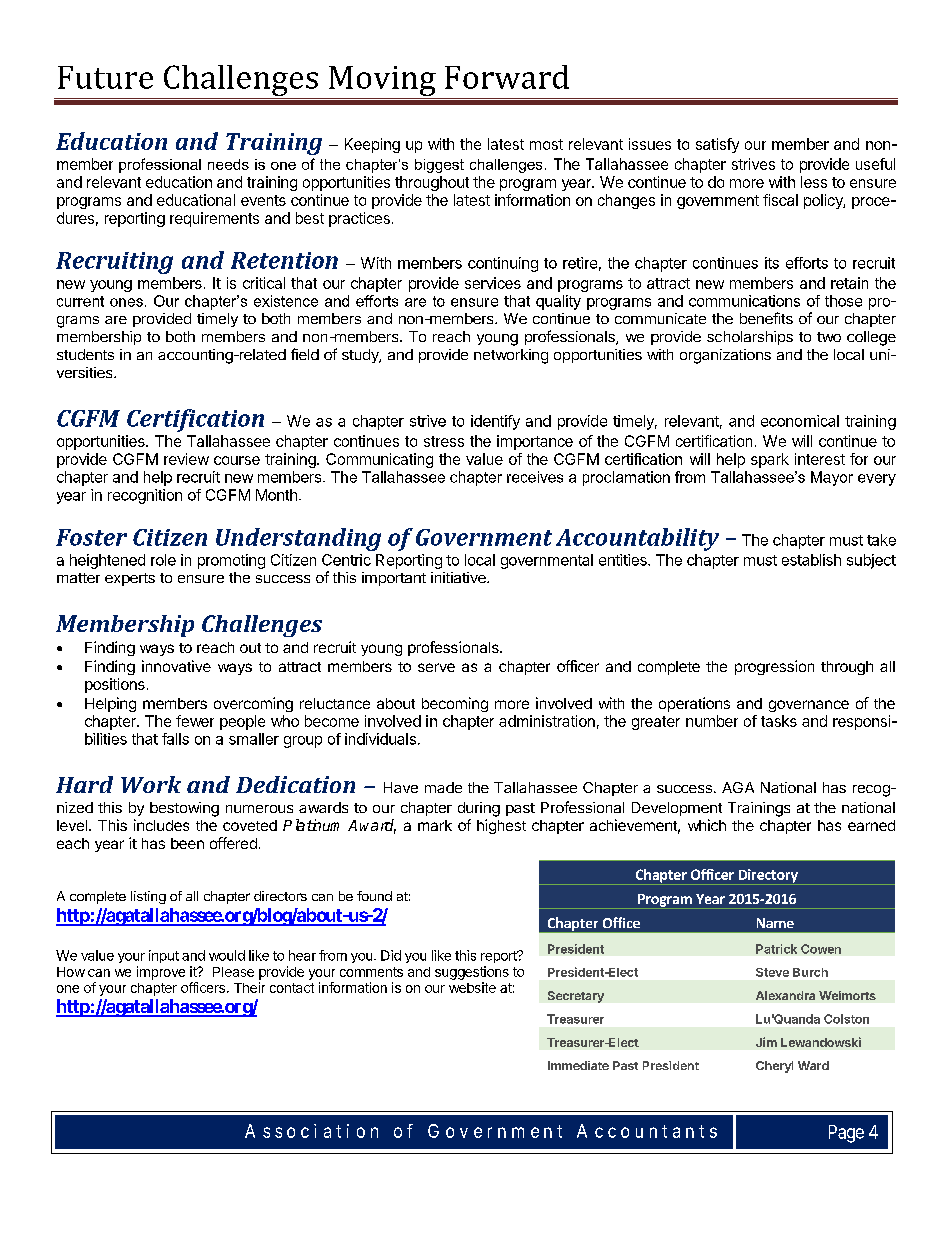  I want to click on satisfy, so click(717, 145).
